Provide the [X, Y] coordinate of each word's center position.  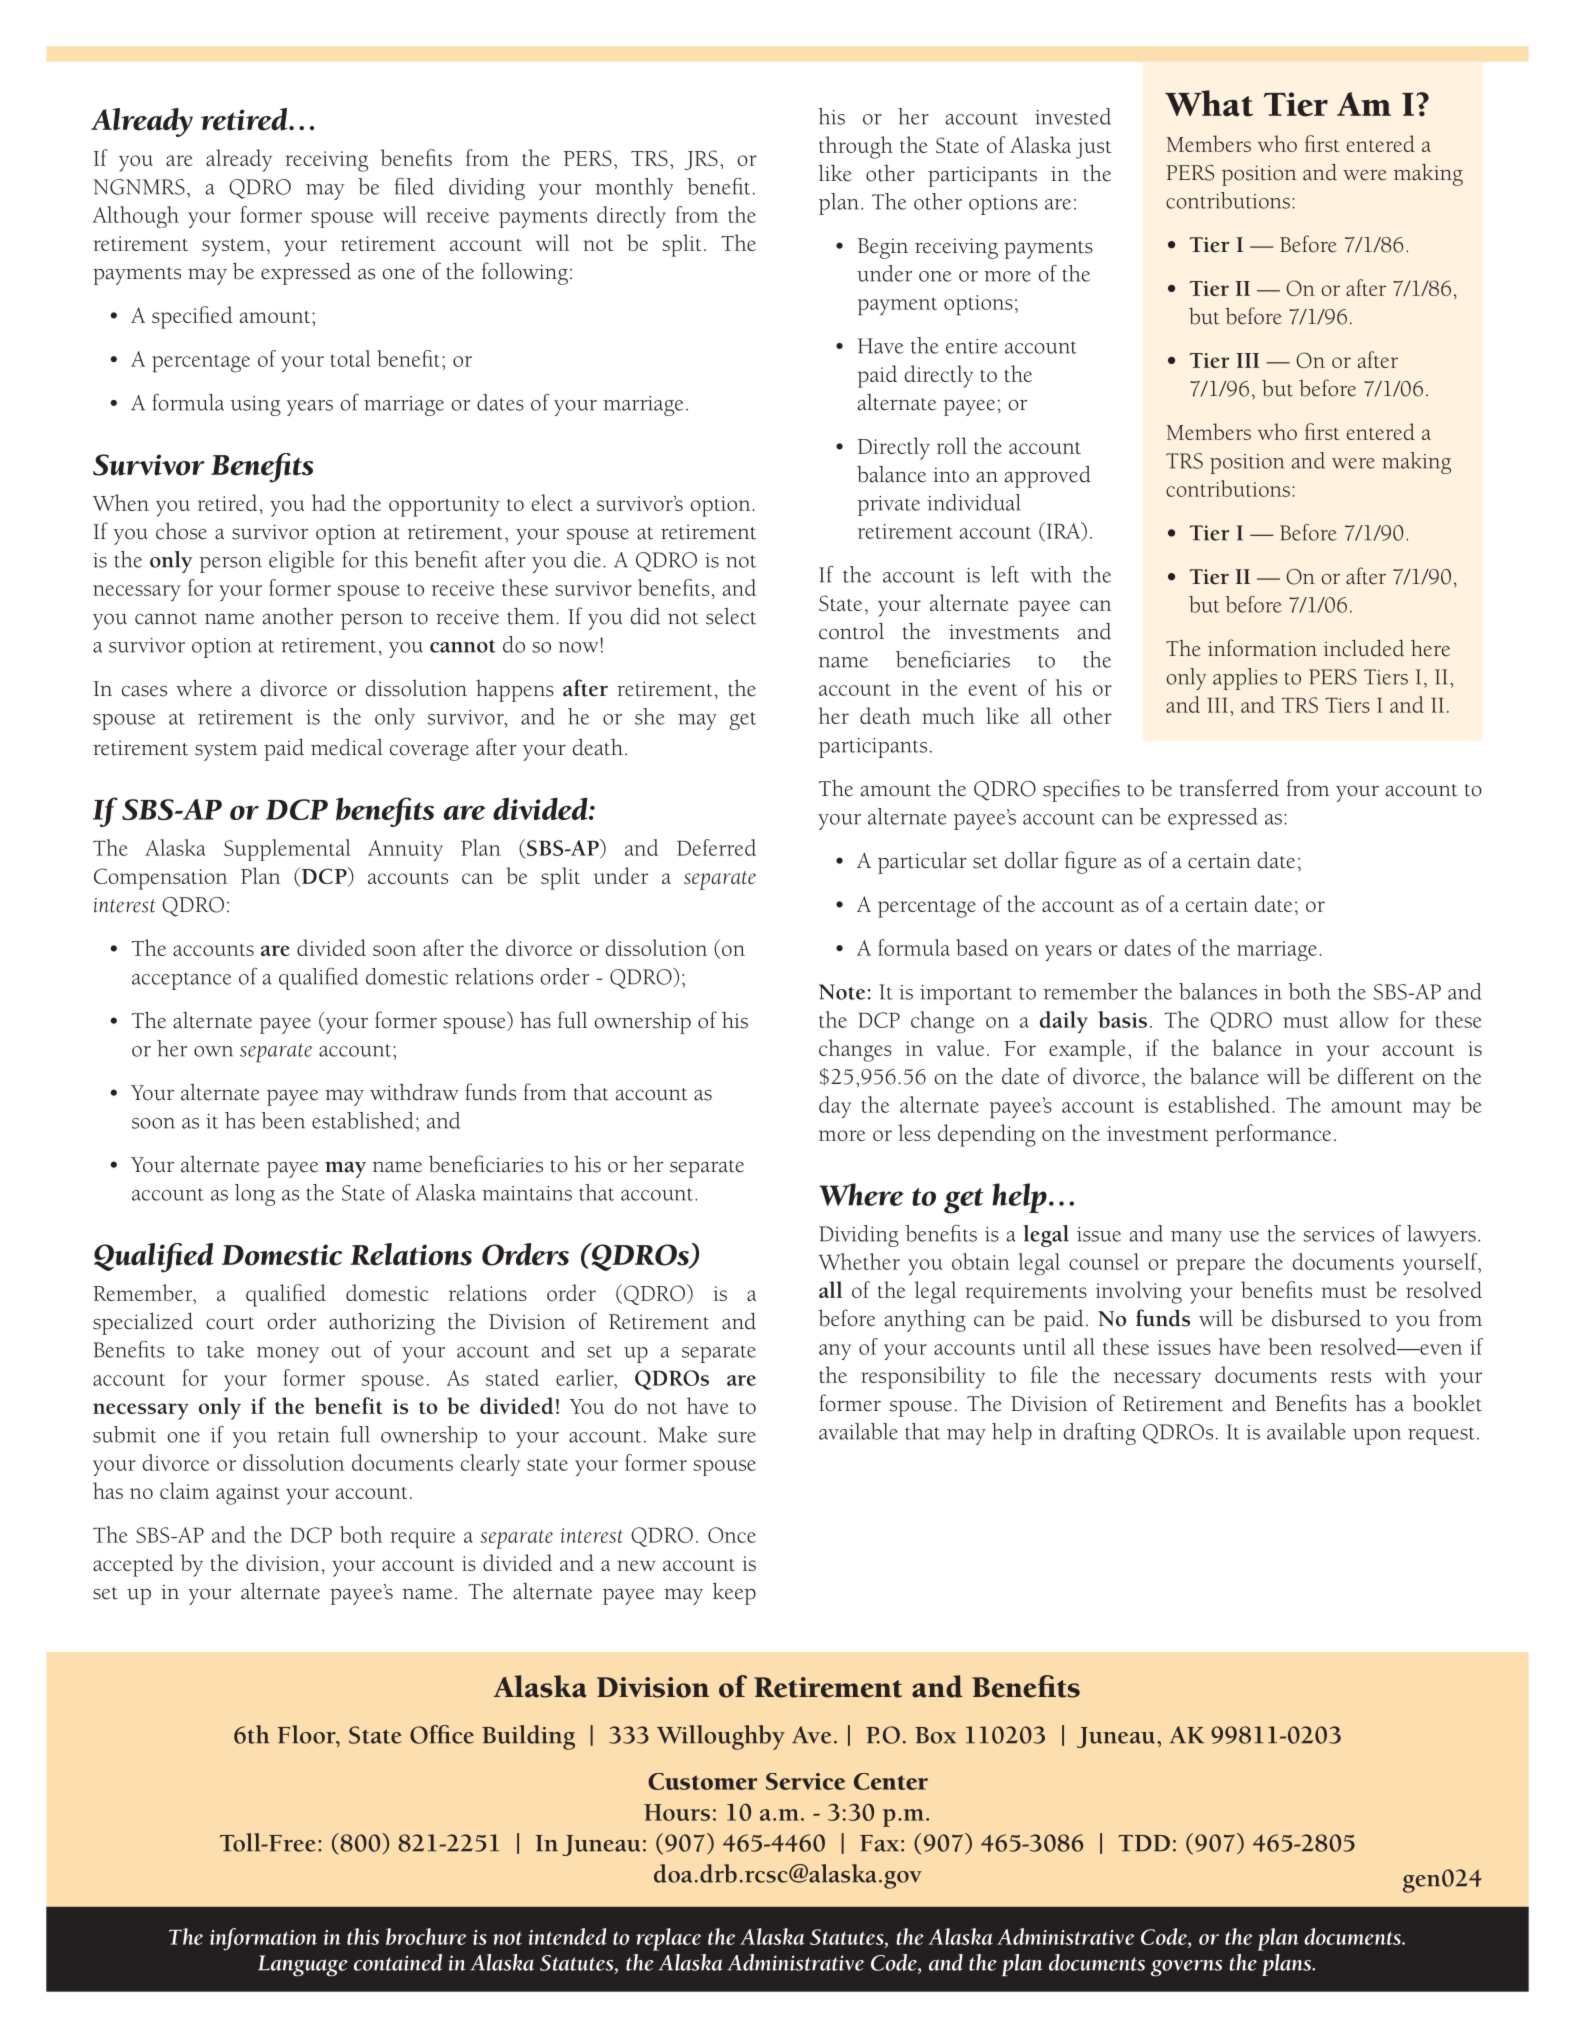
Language [303, 1966]
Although [136, 217]
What [1209, 103]
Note [842, 992]
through [856, 147]
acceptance [181, 981]
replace [668, 1939]
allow [1364, 1019]
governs [1186, 1968]
